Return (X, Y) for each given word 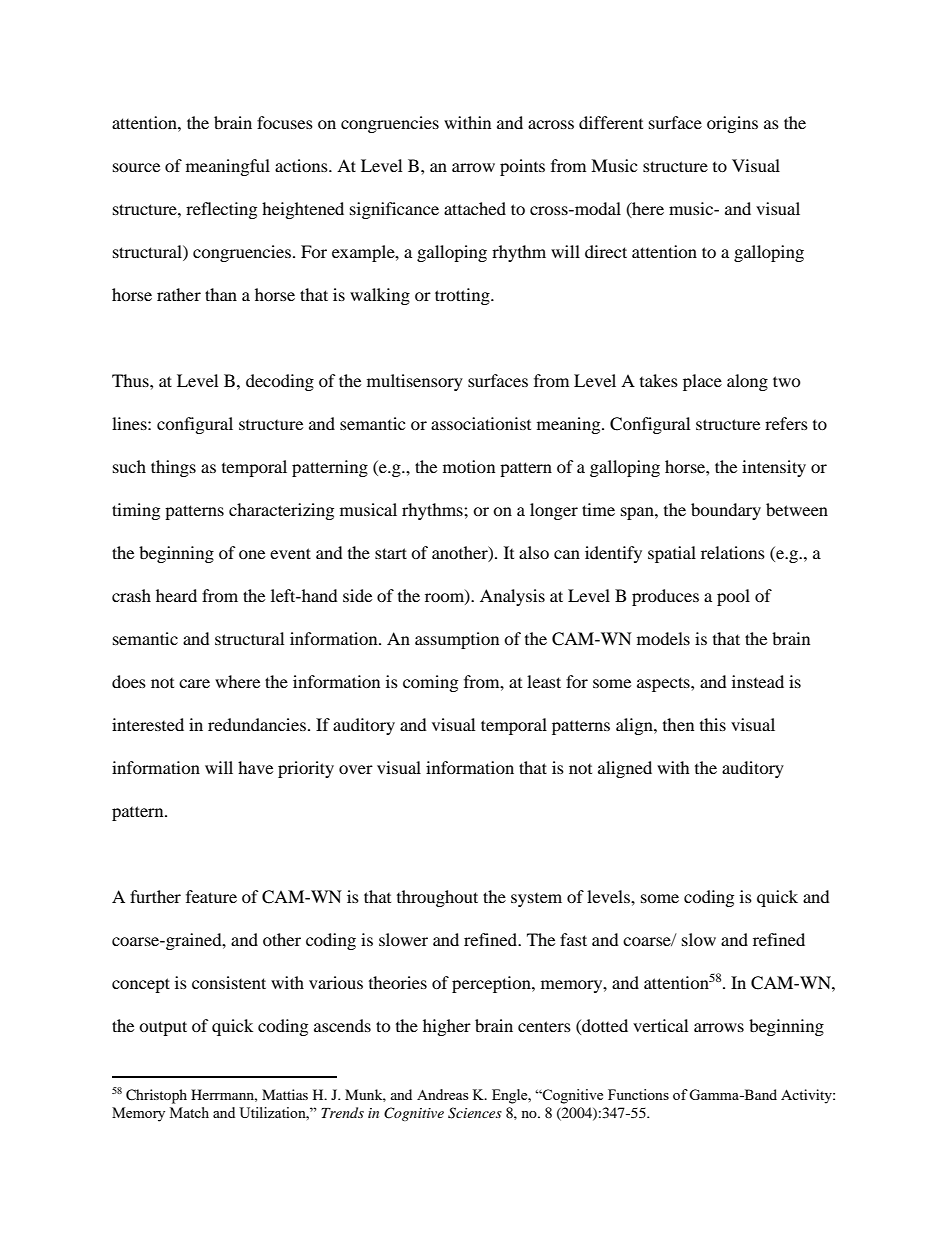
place (702, 382)
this (713, 724)
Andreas (442, 1094)
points (522, 167)
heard (176, 595)
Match (189, 1112)
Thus (131, 380)
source (136, 167)
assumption (457, 640)
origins (732, 124)
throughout (437, 898)
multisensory (415, 382)
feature (211, 896)
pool (733, 597)
